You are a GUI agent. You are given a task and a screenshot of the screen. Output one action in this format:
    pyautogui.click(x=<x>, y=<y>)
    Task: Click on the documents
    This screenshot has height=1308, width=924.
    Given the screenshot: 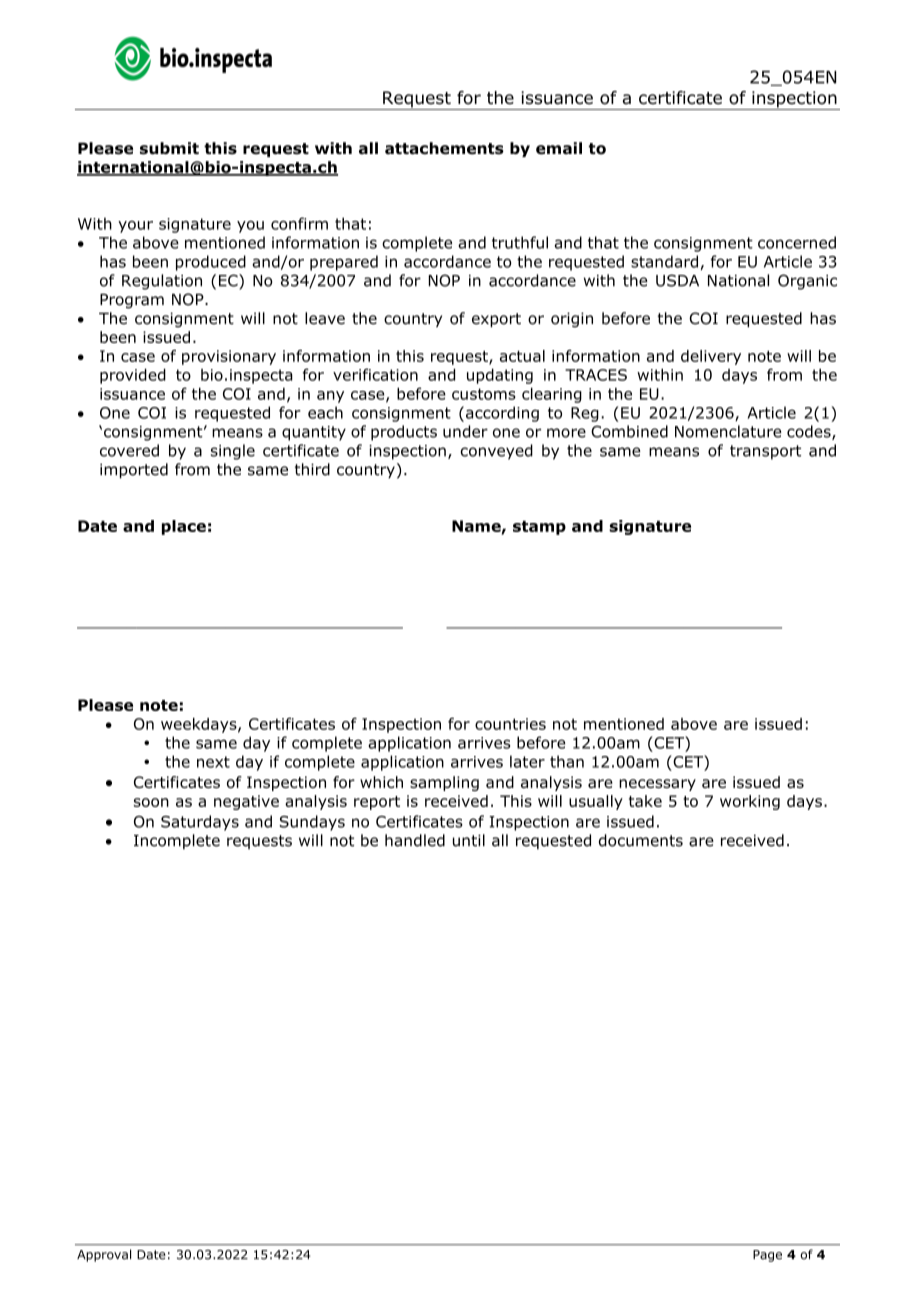 What is the action you would take?
    pyautogui.click(x=641, y=840)
